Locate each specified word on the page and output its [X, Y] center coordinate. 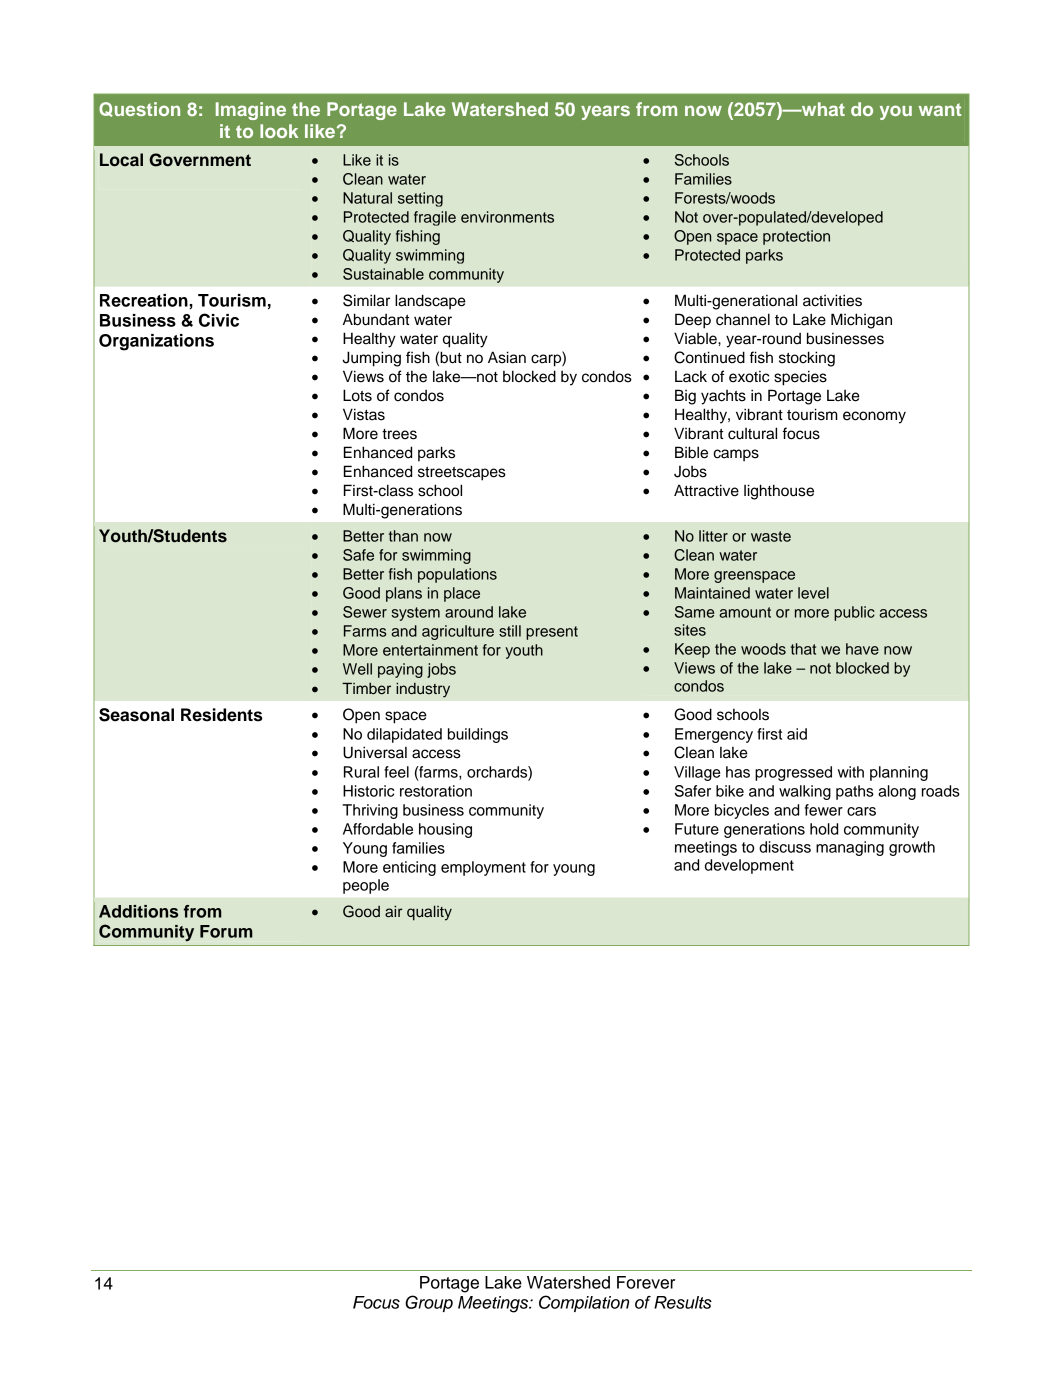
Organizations [156, 342]
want [940, 109]
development [749, 866]
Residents [222, 715]
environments [507, 217]
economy [874, 417]
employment [483, 868]
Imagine [251, 111]
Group [429, 1303]
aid [797, 734]
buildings [478, 735]
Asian [507, 357]
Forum [226, 931]
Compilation [584, 1303]
